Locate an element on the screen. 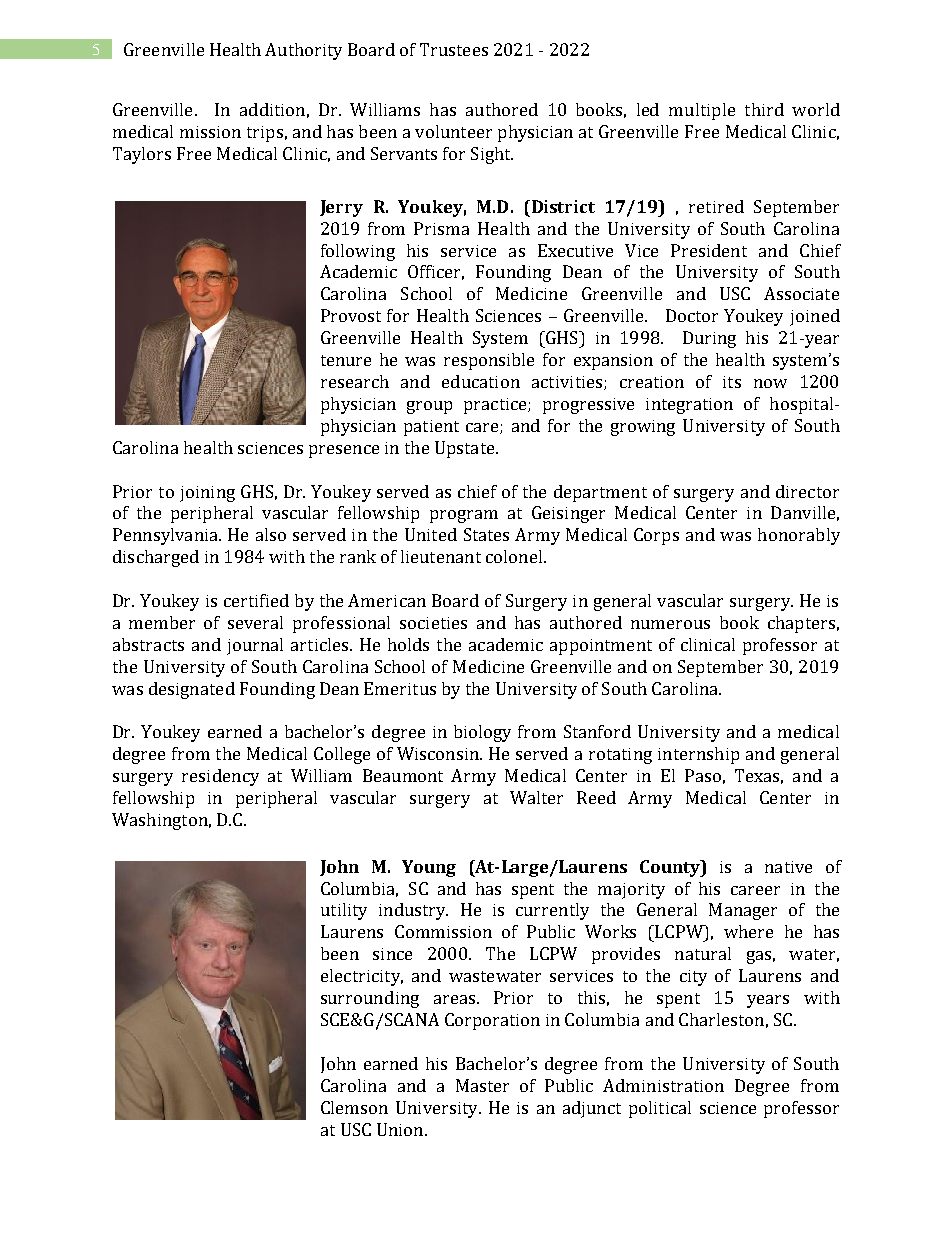 The width and height of the screenshot is (952, 1233). internship is located at coordinates (698, 755).
